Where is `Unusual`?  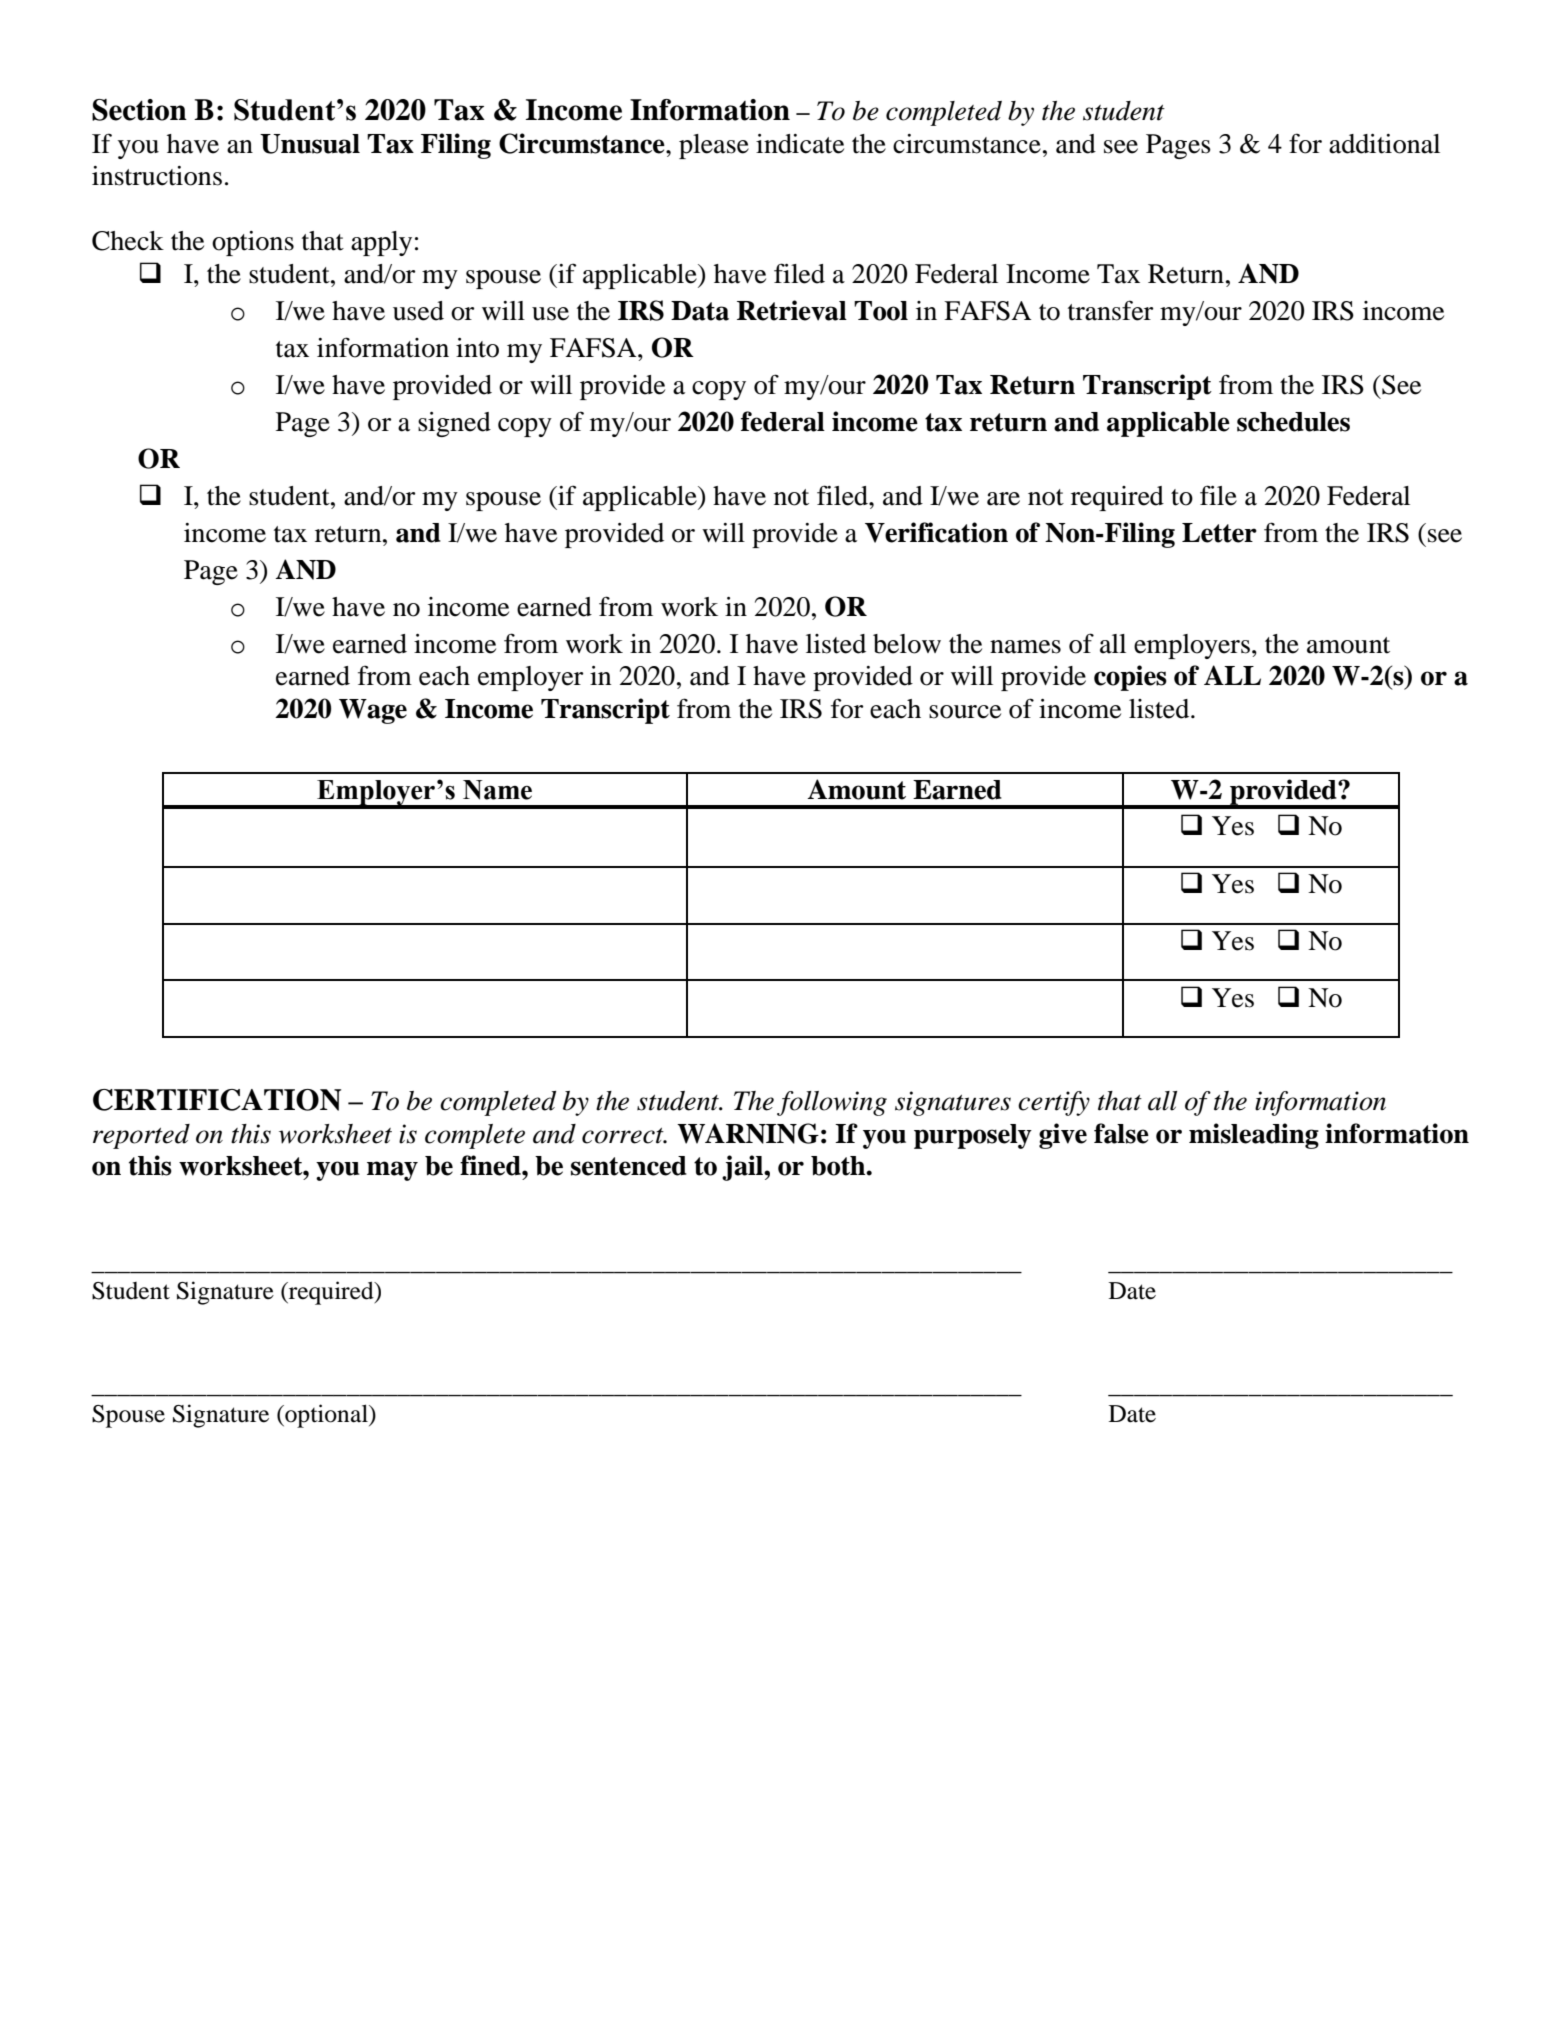 Unusual is located at coordinates (310, 144).
